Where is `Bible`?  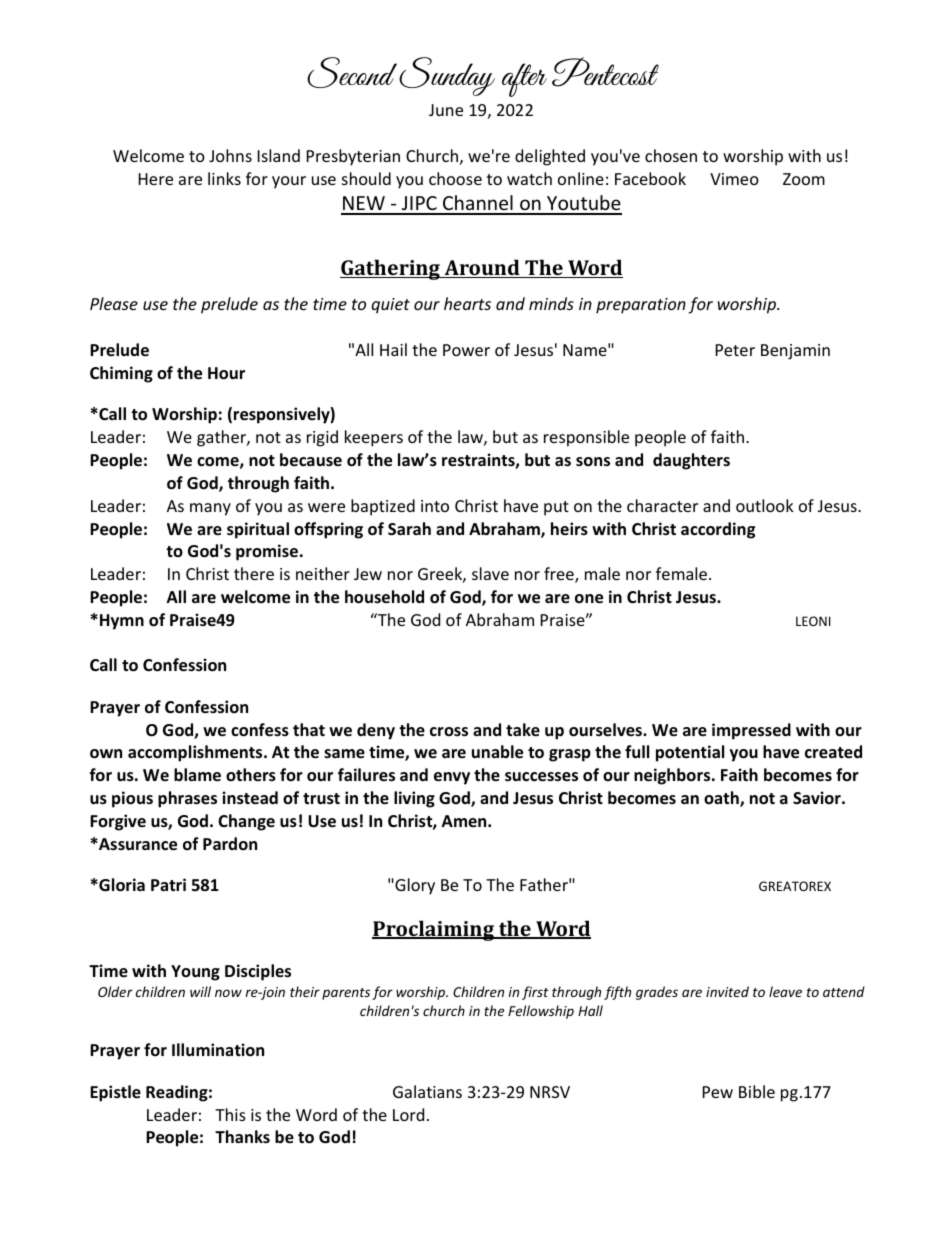
Bible is located at coordinates (757, 1091).
